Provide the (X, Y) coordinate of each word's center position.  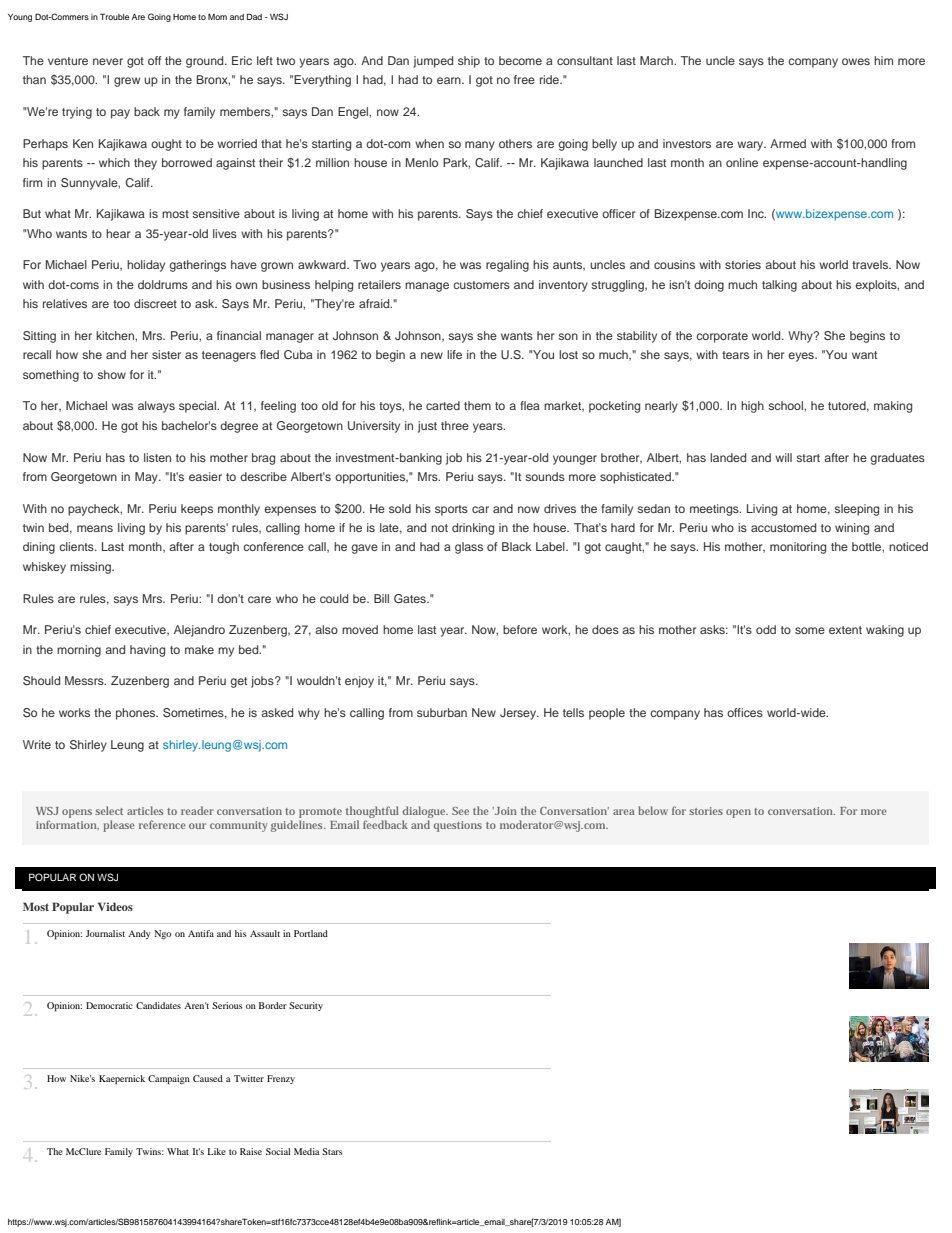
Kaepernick (122, 1080)
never (108, 61)
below (653, 810)
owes (856, 61)
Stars (332, 1151)
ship (469, 62)
